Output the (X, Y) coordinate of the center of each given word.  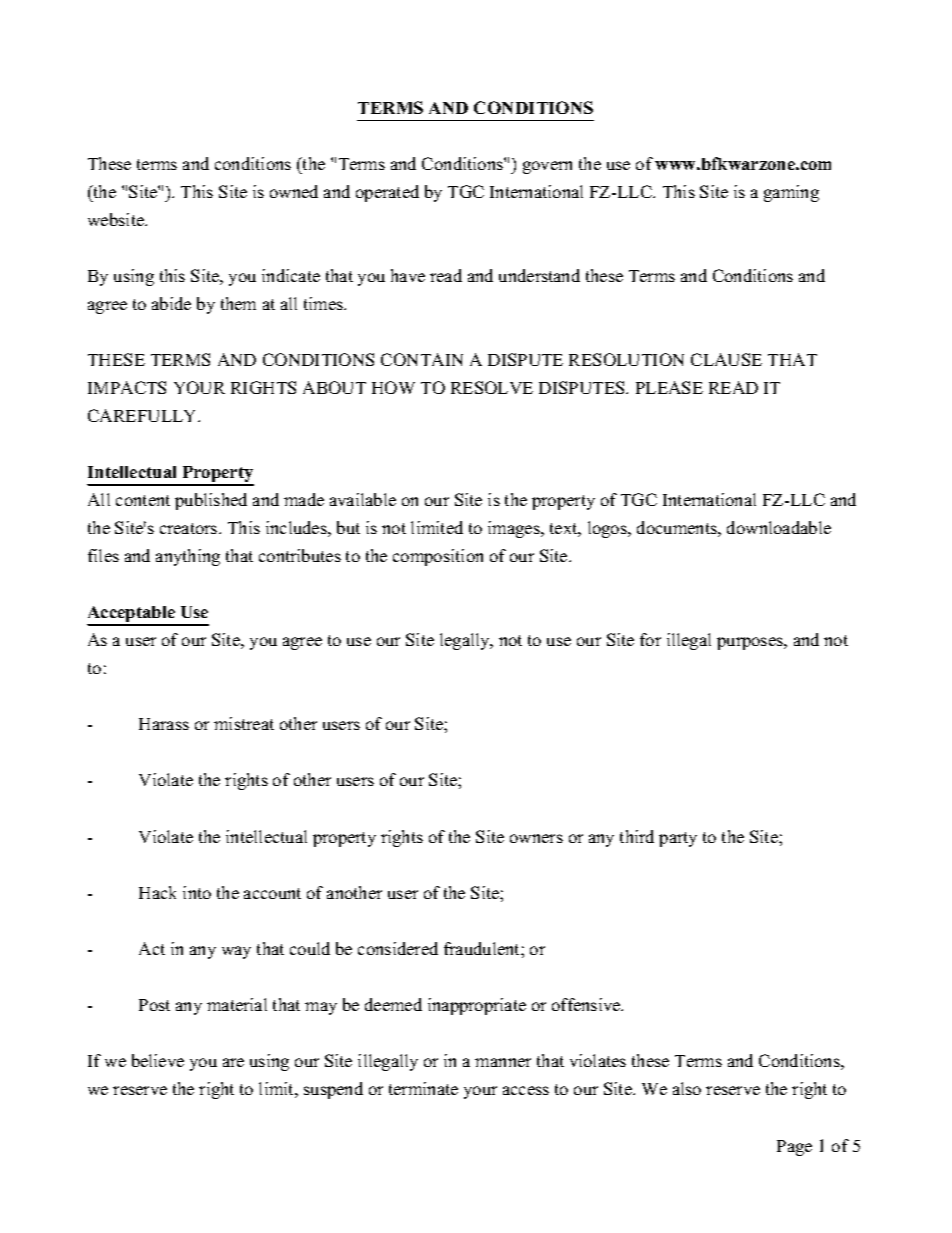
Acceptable (132, 615)
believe (158, 1060)
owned (294, 191)
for (650, 639)
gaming (791, 193)
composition (438, 557)
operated (387, 193)
